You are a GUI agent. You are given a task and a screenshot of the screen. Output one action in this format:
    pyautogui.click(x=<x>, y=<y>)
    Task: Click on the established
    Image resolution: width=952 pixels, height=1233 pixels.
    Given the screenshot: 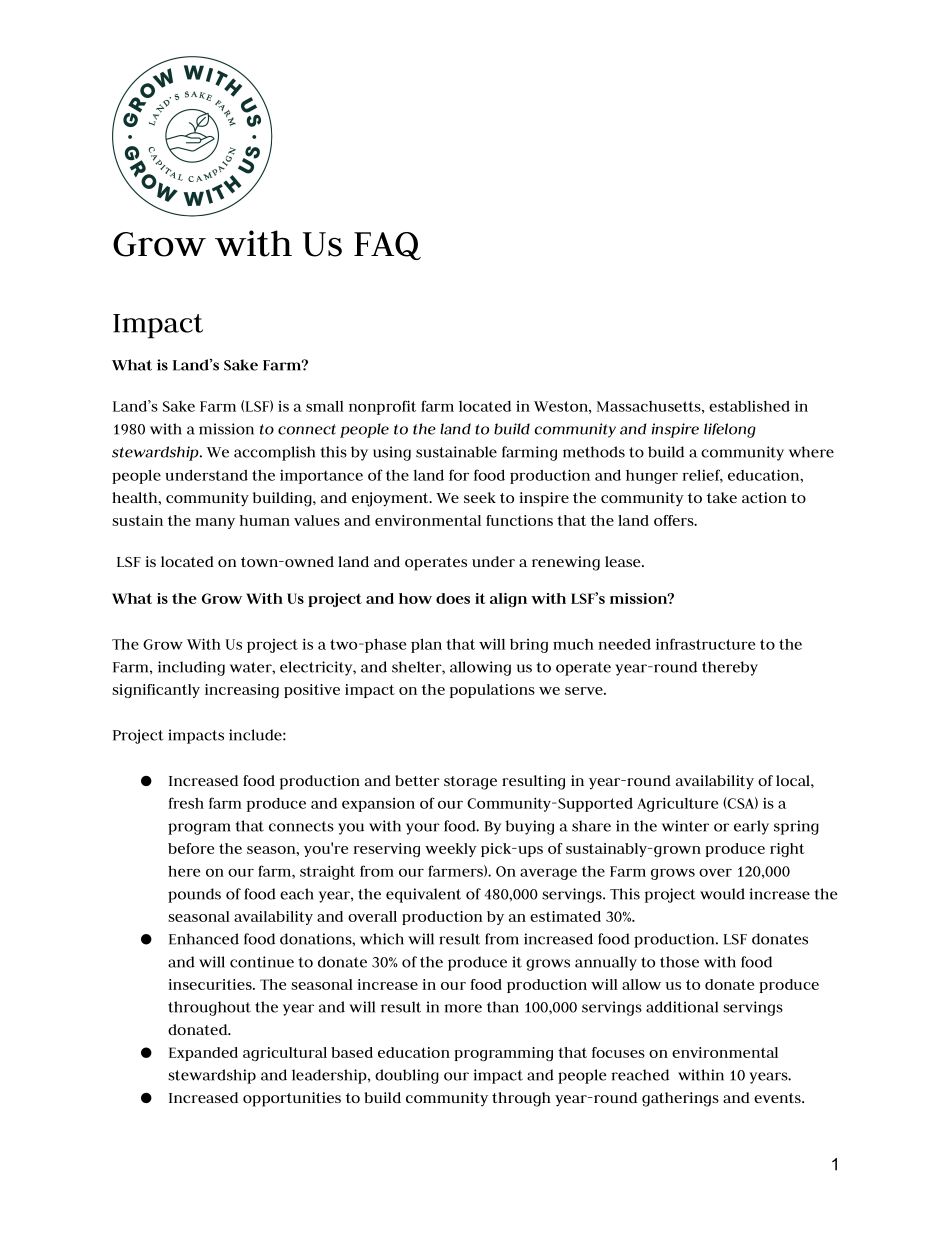 What is the action you would take?
    pyautogui.click(x=749, y=406)
